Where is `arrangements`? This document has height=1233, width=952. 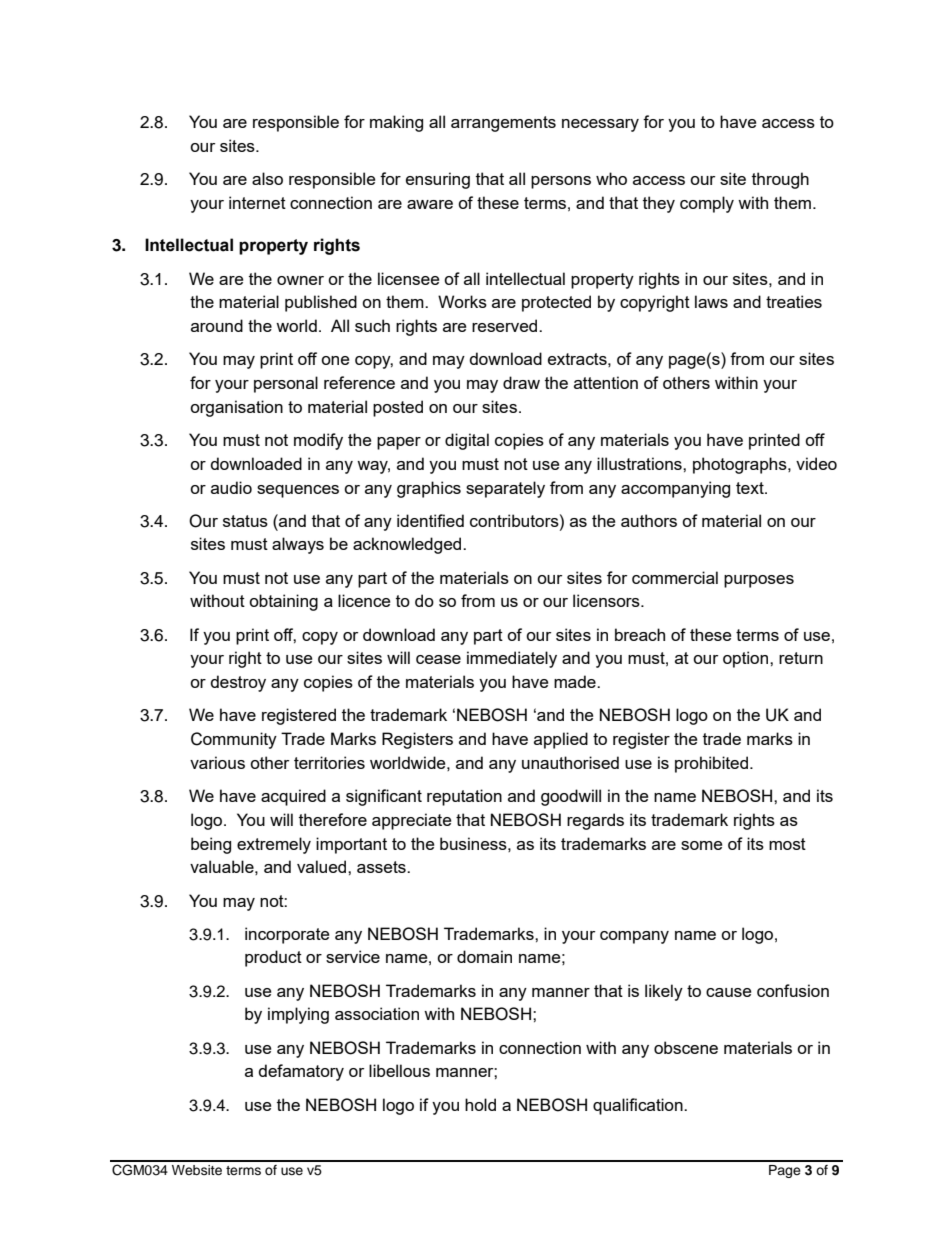 arrangements is located at coordinates (503, 124).
